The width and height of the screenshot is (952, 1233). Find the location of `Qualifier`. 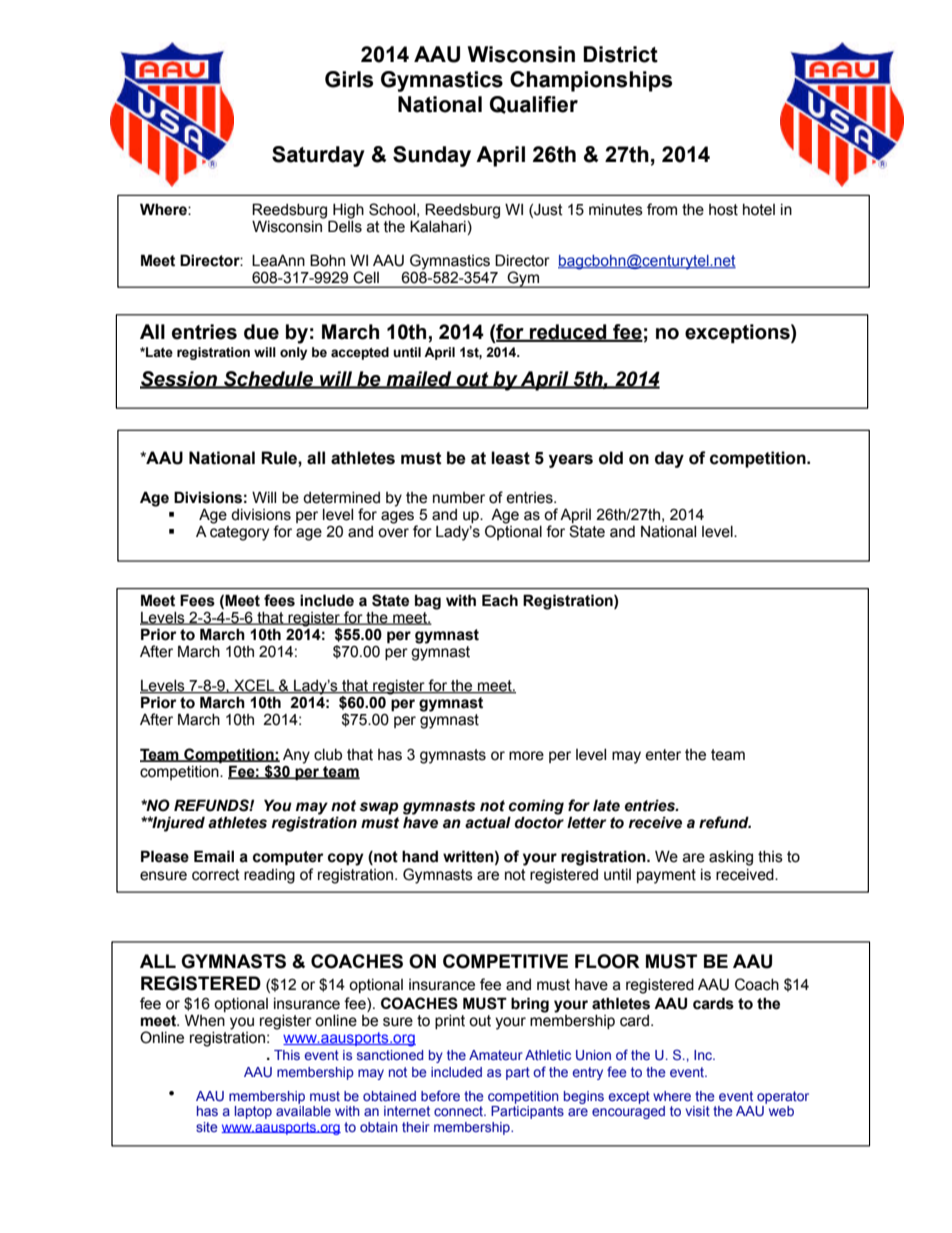

Qualifier is located at coordinates (534, 105).
